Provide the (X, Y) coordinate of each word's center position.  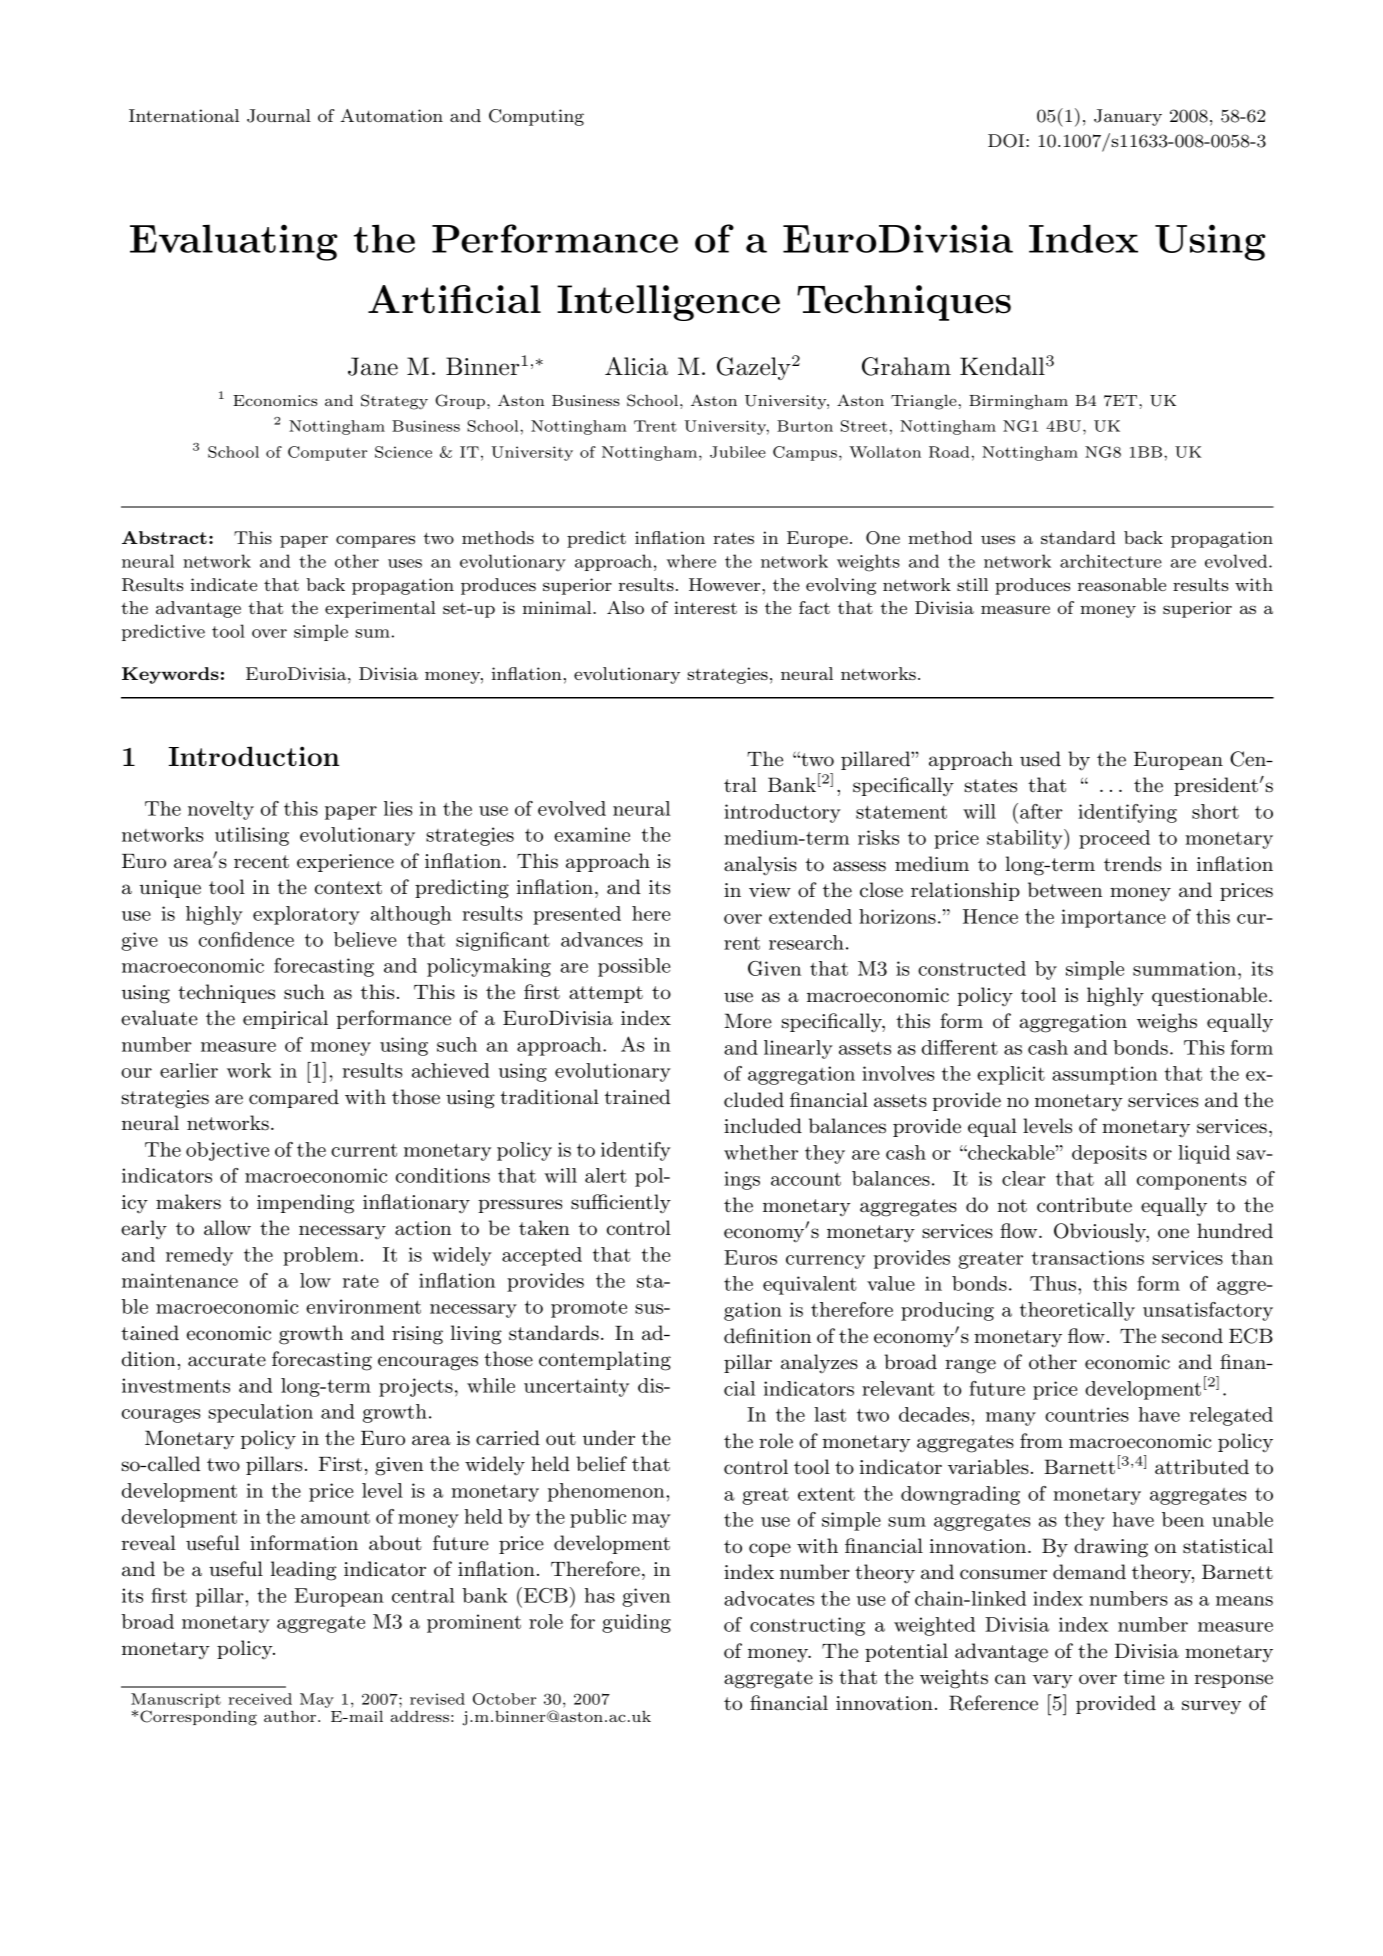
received (260, 1699)
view (770, 890)
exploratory (306, 915)
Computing (536, 117)
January (1128, 117)
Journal (279, 116)
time (1143, 1677)
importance (1113, 918)
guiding (636, 1623)
